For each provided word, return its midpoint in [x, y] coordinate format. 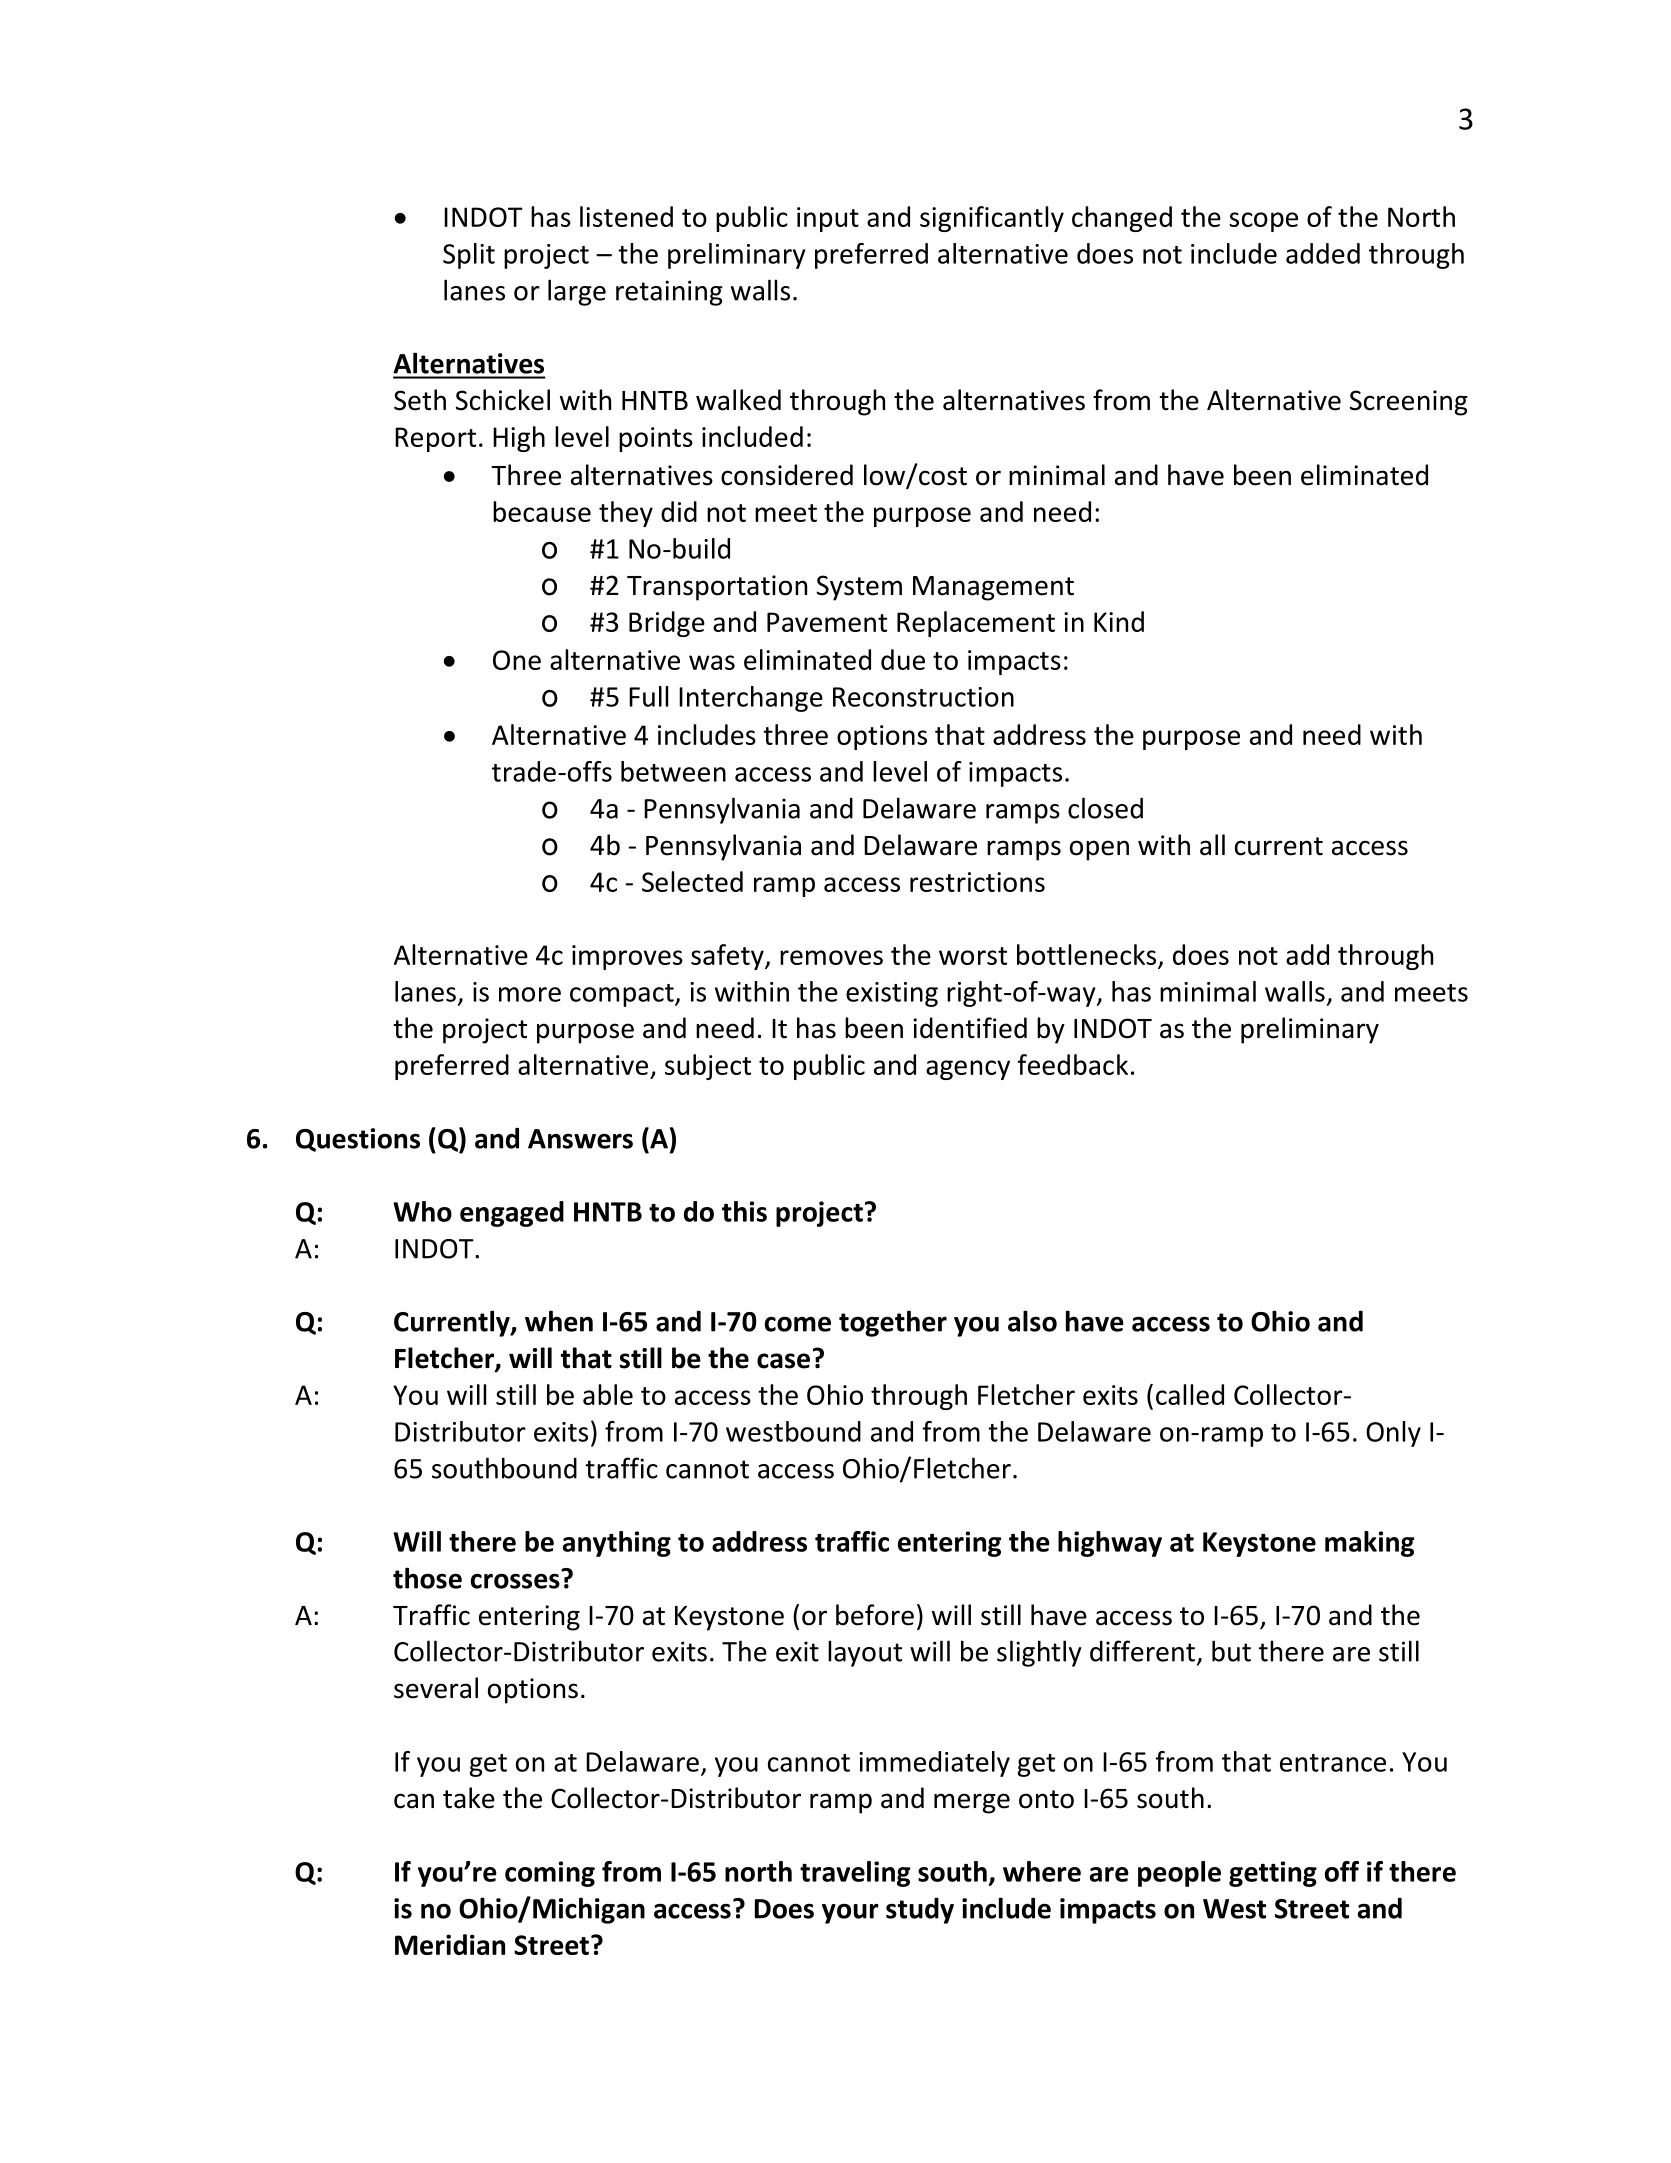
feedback [1073, 1064]
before [875, 1615]
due [903, 659]
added [1323, 253]
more [530, 994]
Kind [1119, 621]
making [1369, 1544]
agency [968, 1070]
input [828, 219]
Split [469, 256]
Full [648, 696]
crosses [515, 1581]
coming [550, 1874]
